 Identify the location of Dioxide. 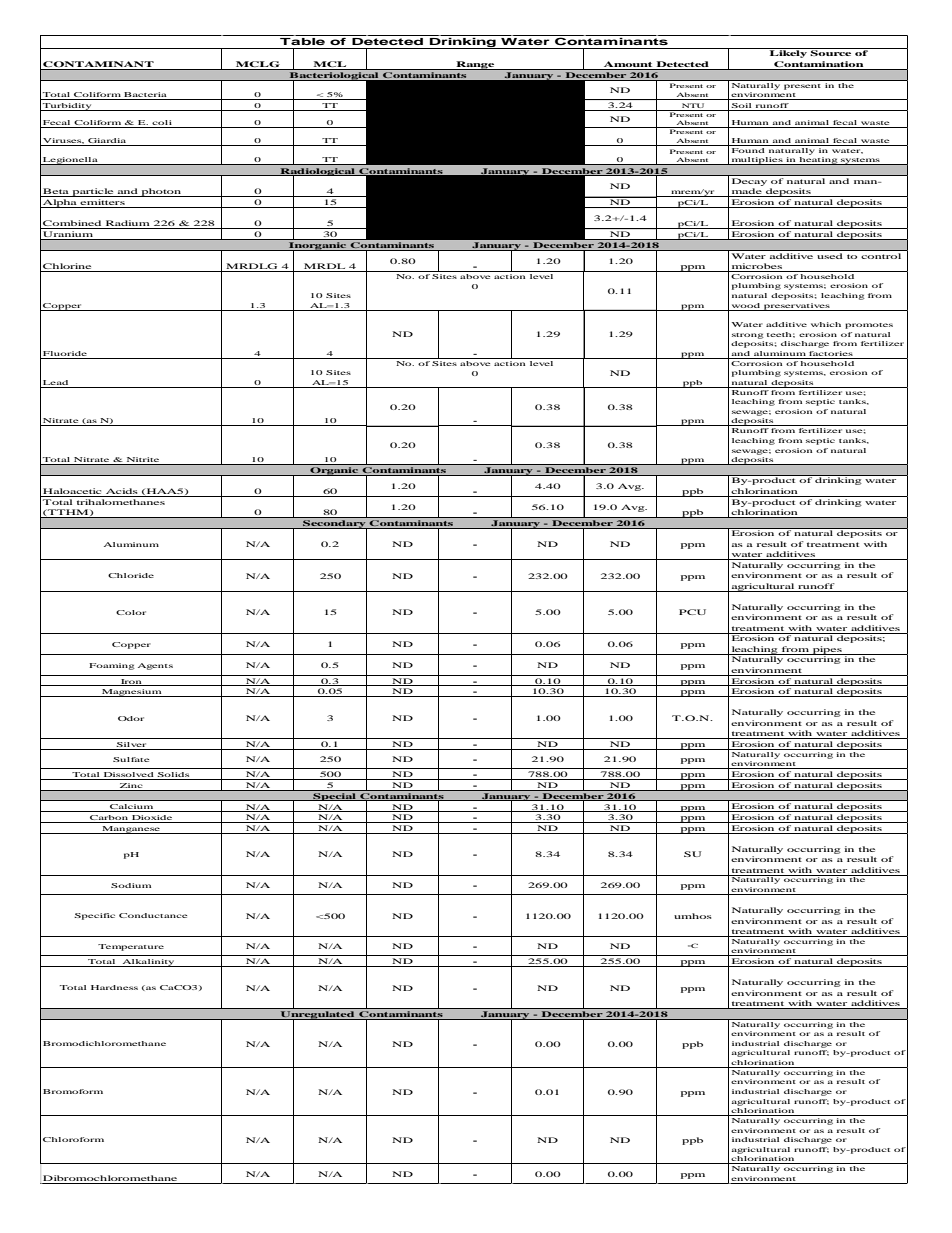
(152, 819).
